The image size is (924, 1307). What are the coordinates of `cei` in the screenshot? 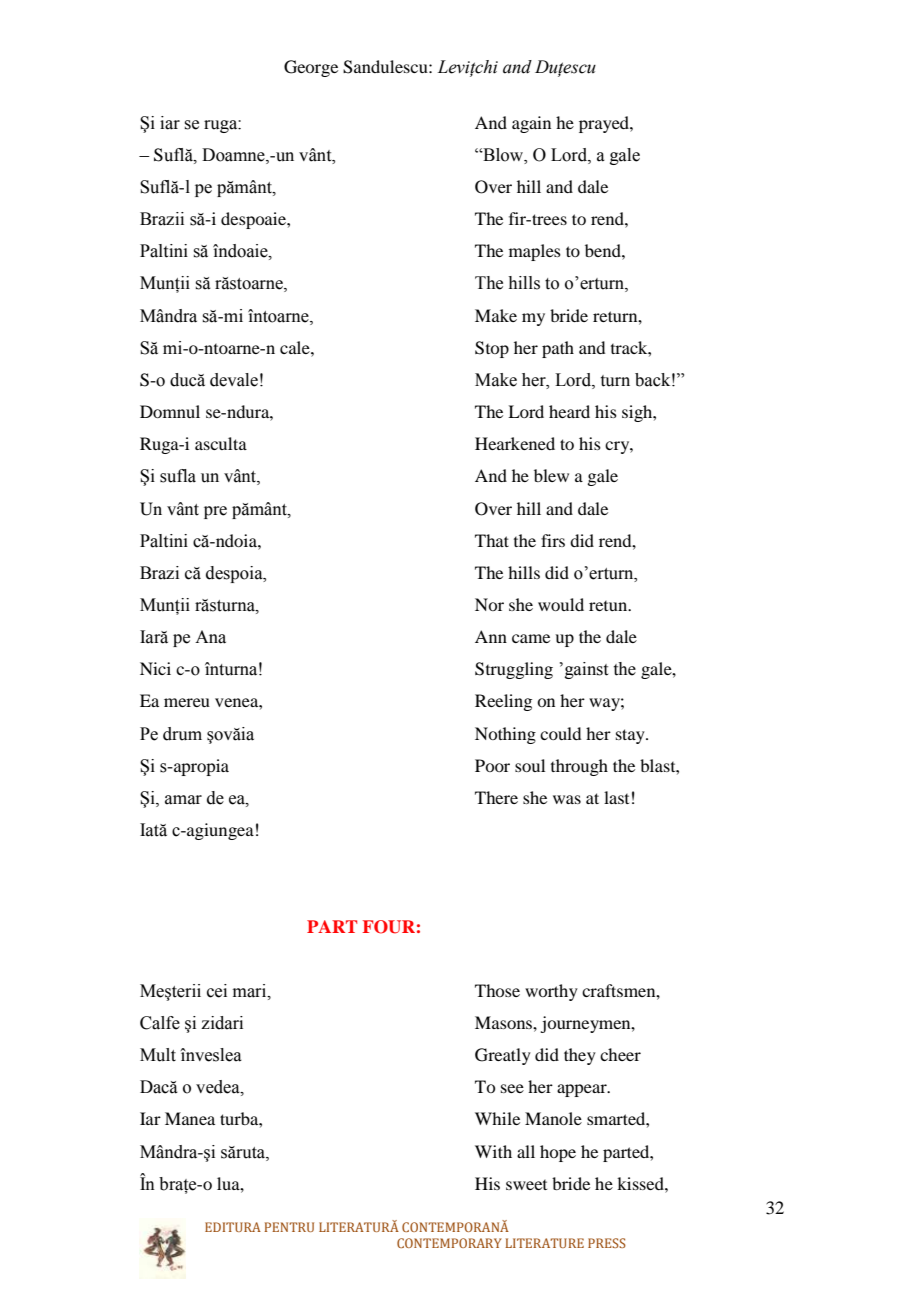 It's located at (217, 991).
